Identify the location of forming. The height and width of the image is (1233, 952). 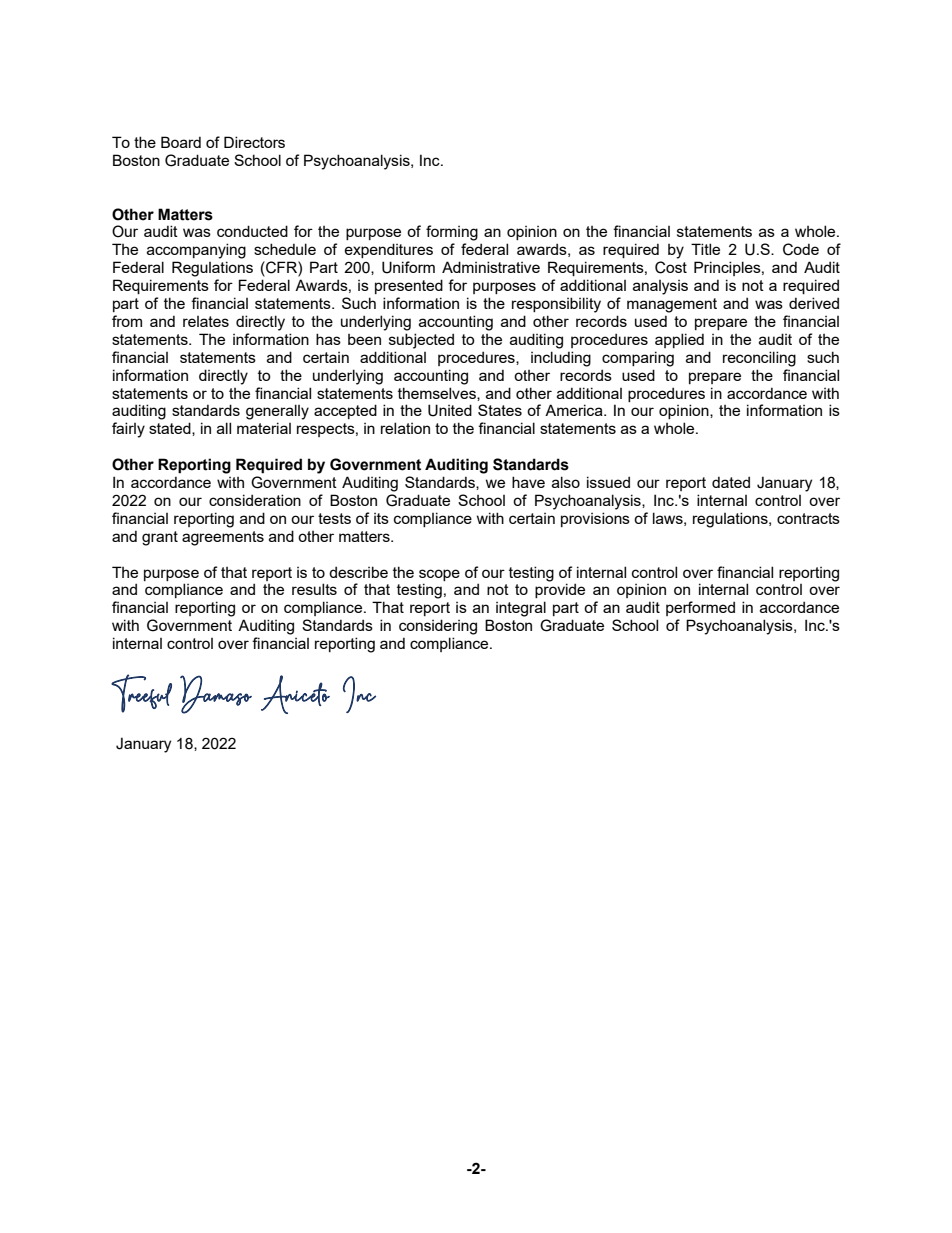
(452, 233).
